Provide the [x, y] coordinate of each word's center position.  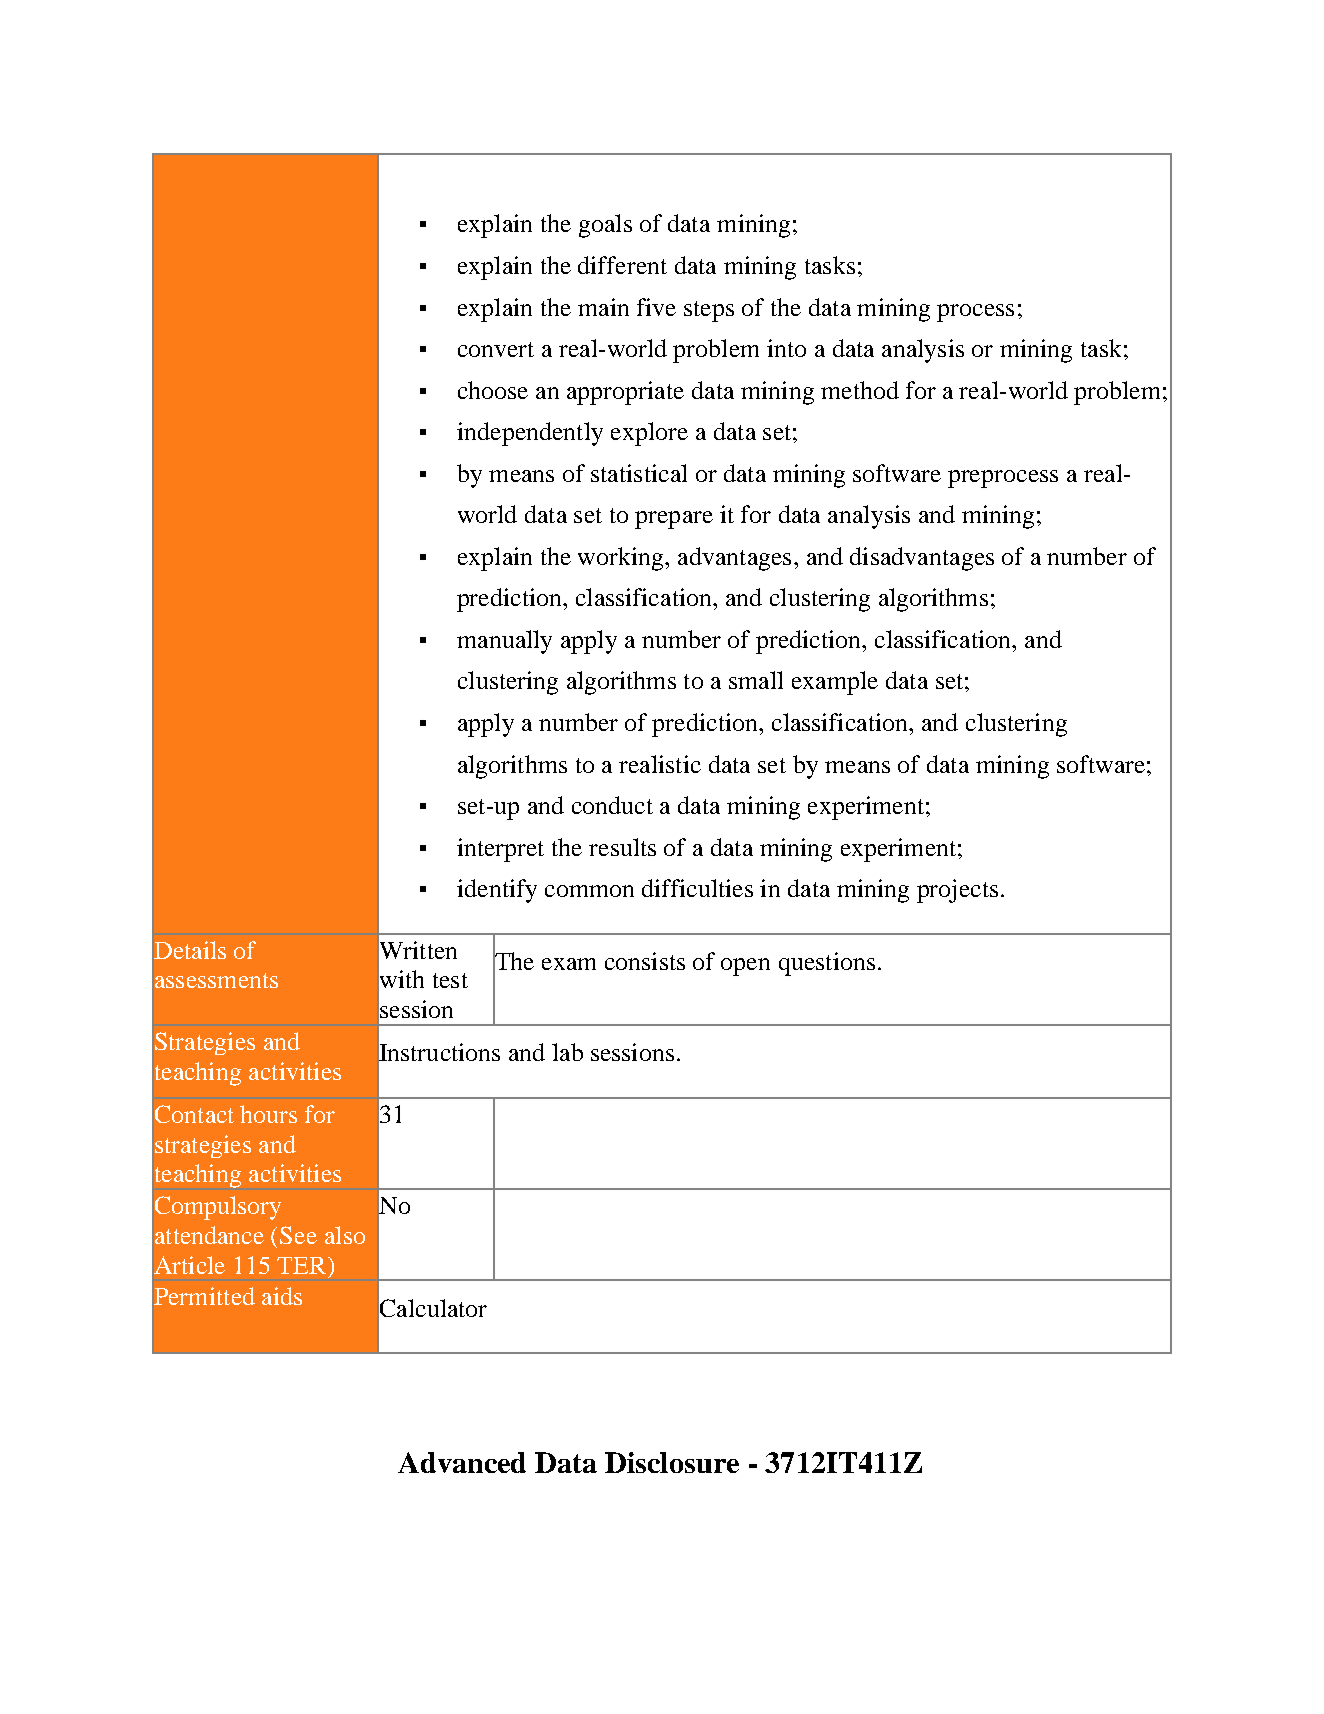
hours [268, 1114]
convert [496, 349]
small [756, 680]
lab [567, 1052]
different [622, 265]
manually [504, 642]
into [786, 348]
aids [282, 1296]
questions [827, 964]
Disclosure [672, 1462]
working [622, 559]
